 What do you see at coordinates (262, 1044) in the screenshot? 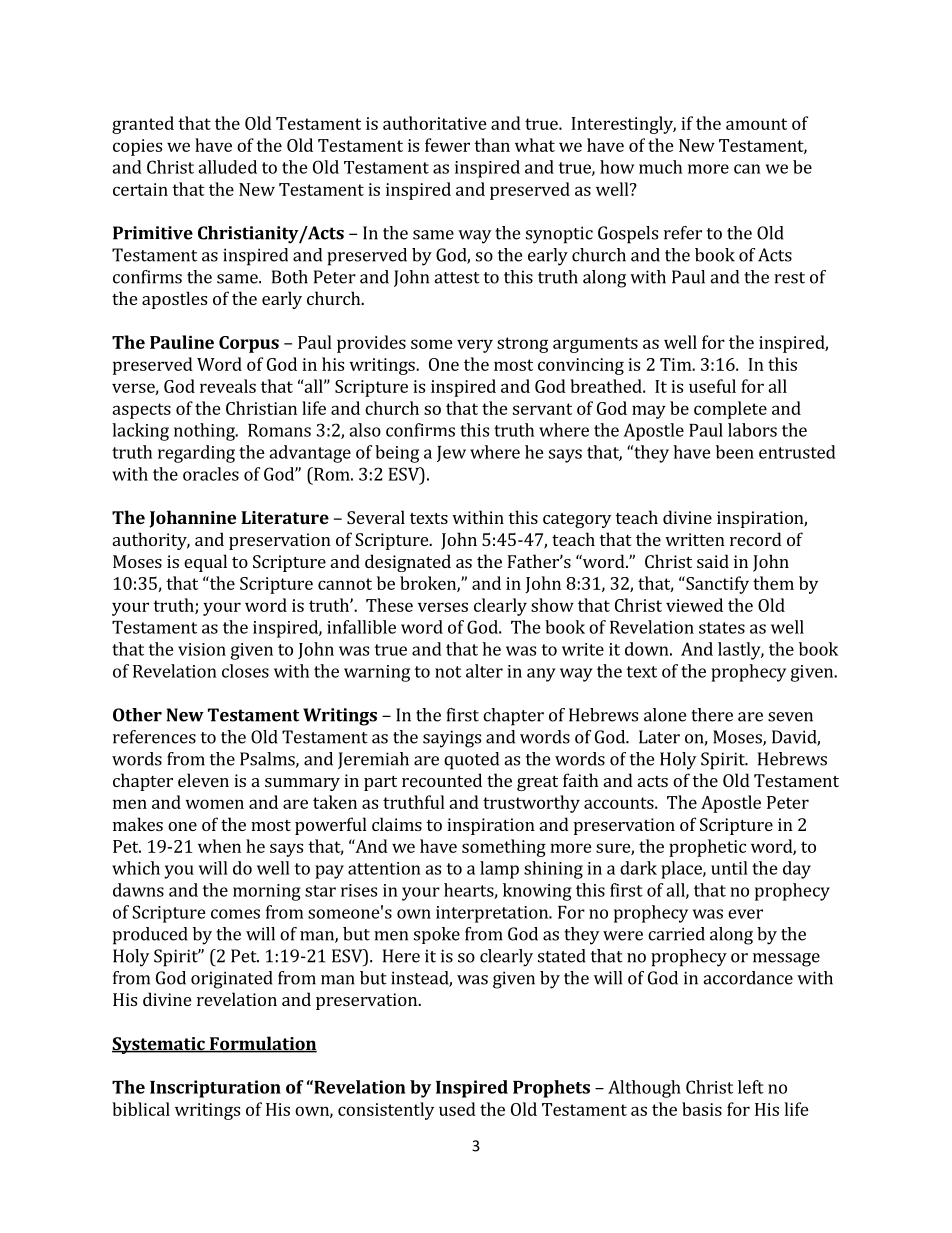
I see `Formulation` at bounding box center [262, 1044].
